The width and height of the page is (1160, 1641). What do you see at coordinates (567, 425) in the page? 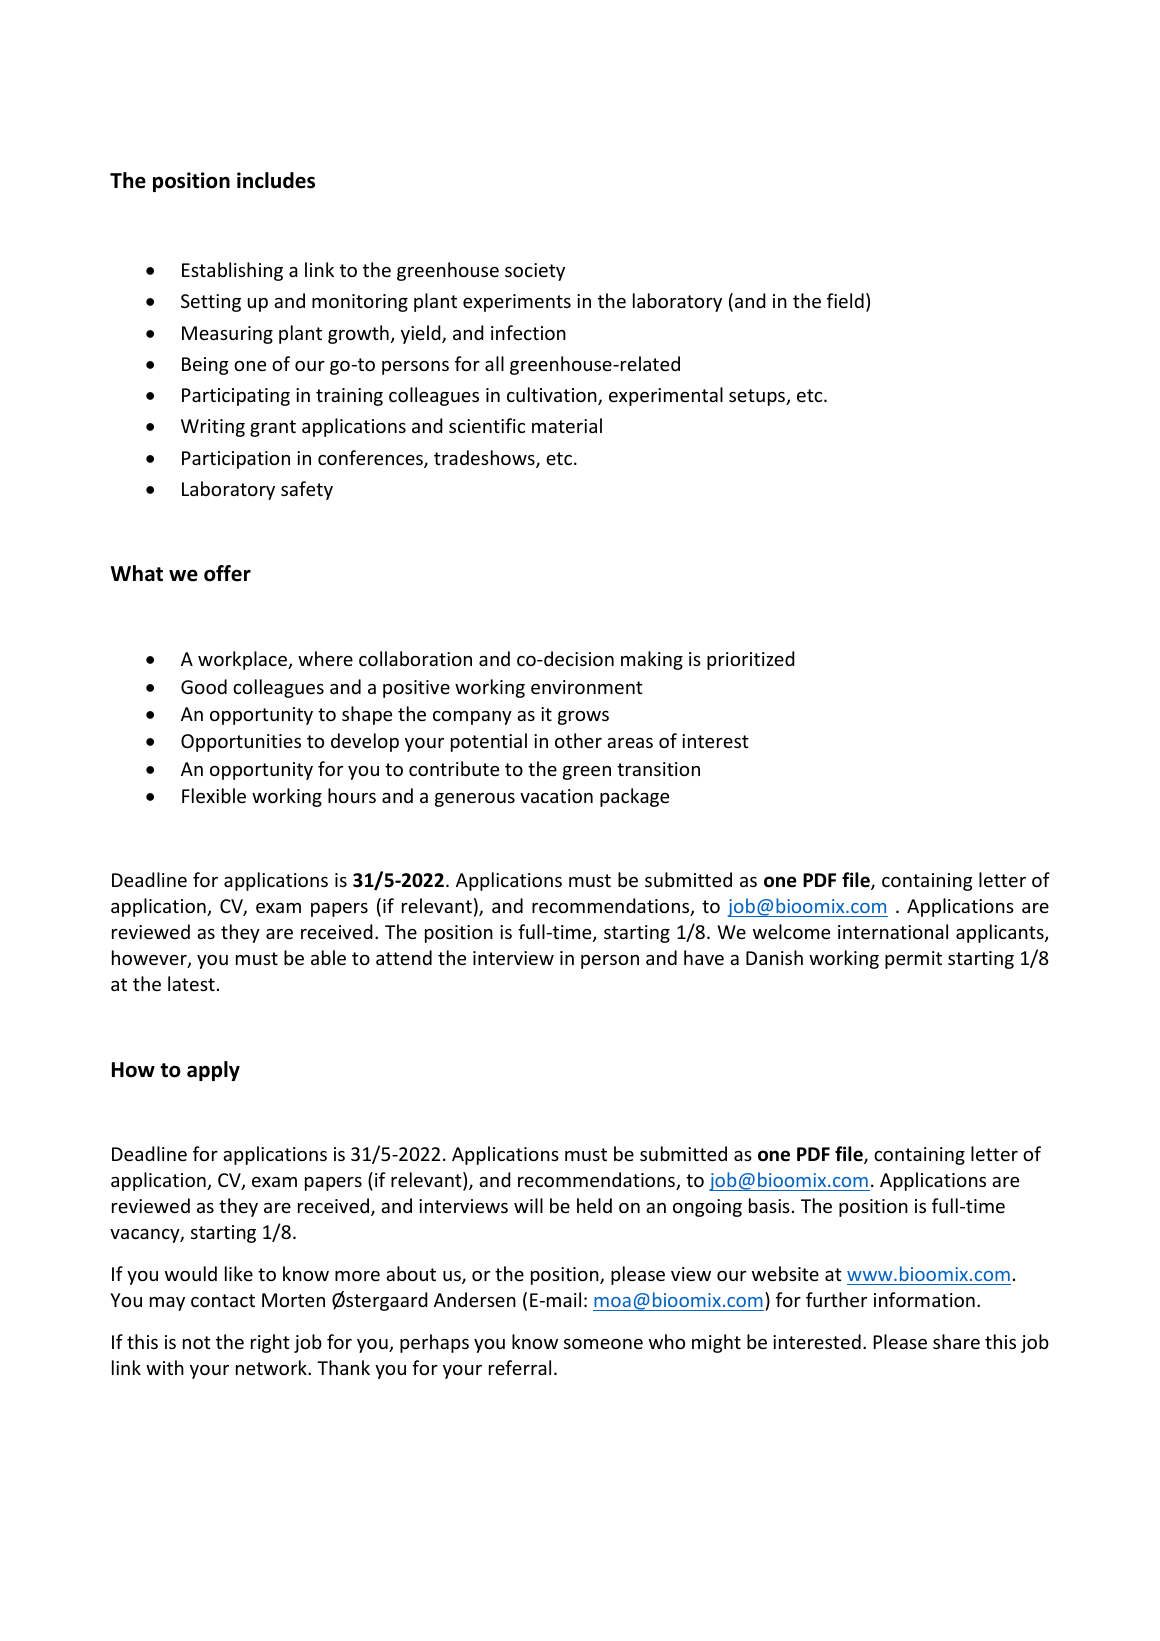
I see `material` at bounding box center [567, 425].
